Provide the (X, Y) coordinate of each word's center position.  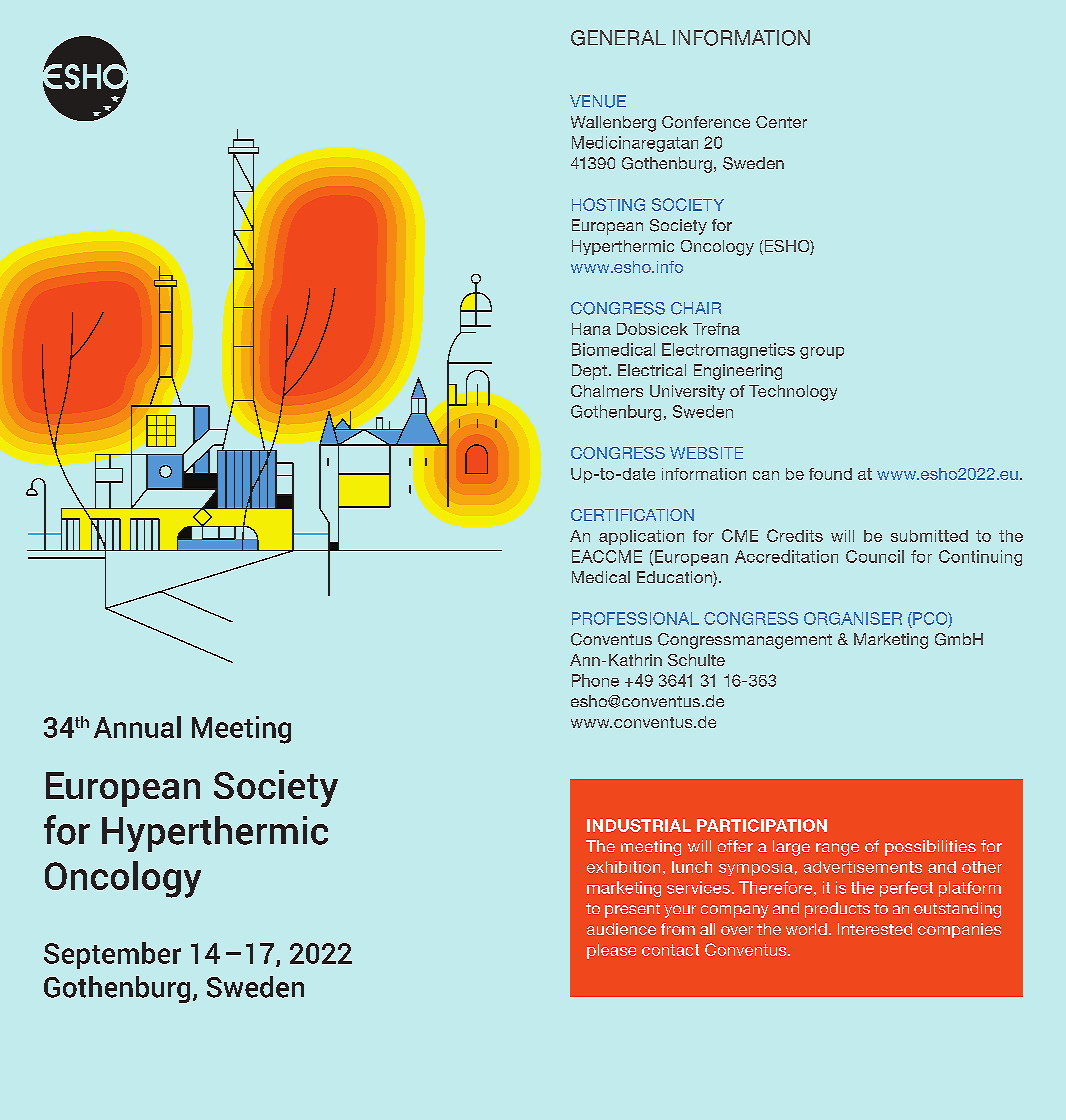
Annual (137, 727)
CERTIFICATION (632, 515)
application (641, 537)
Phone (595, 680)
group (822, 353)
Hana (591, 329)
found (830, 474)
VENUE (598, 101)
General (618, 38)
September (112, 955)
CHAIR (696, 308)
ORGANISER (853, 618)
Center (781, 122)
